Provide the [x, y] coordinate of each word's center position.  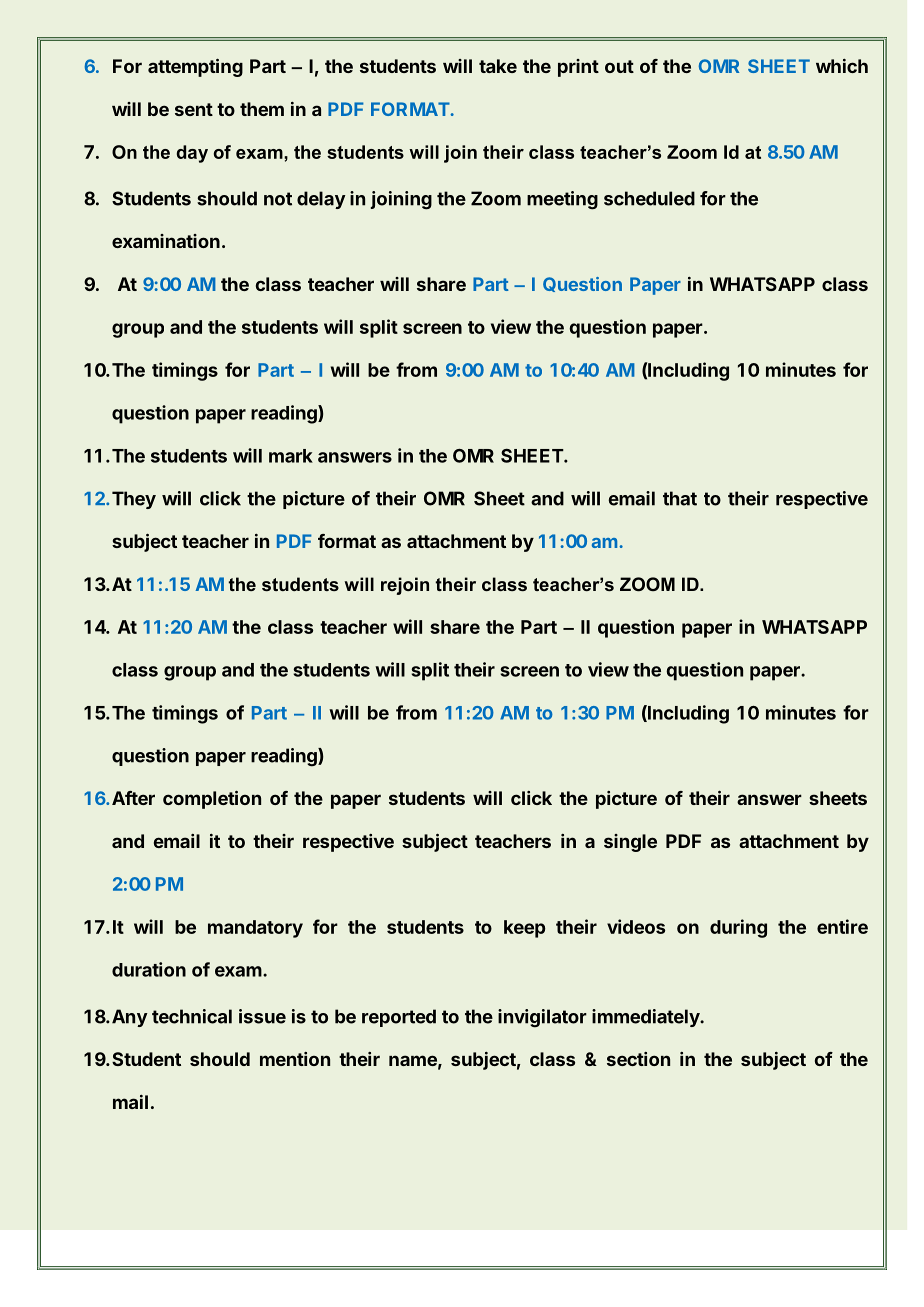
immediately [647, 1018]
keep [524, 929]
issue [262, 1016]
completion [212, 799]
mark [291, 456]
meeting [562, 200]
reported [399, 1018]
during [738, 928]
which [842, 66]
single [630, 843]
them [262, 109]
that [680, 498]
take [498, 66]
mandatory [255, 929]
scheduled [649, 198]
